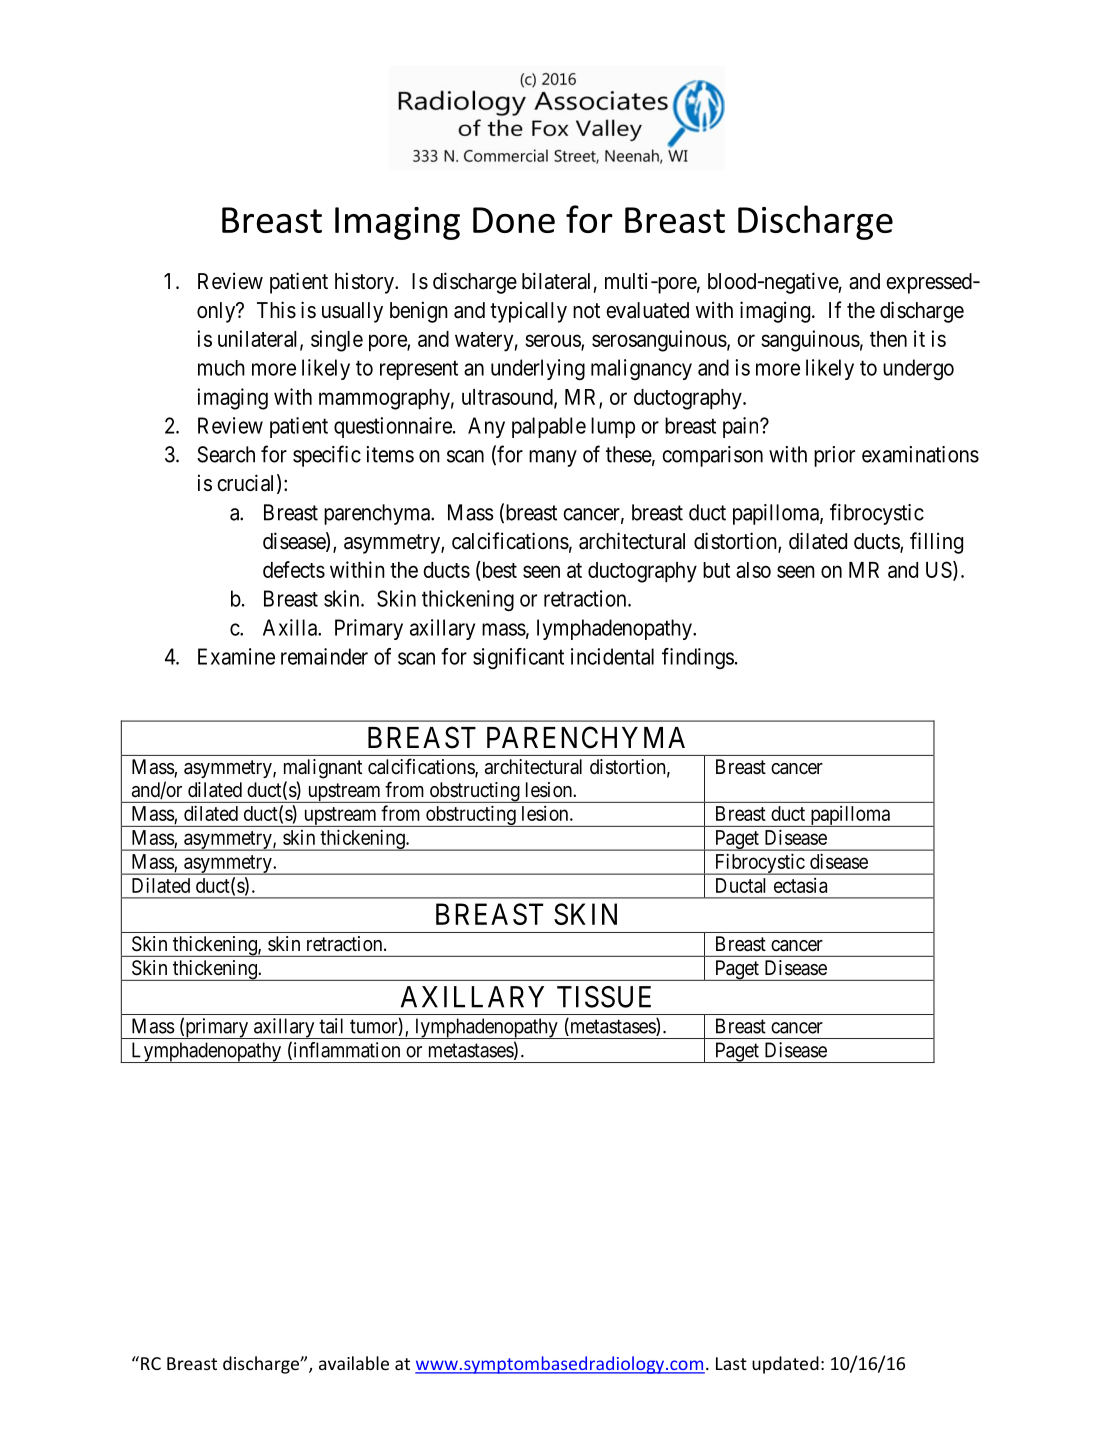 This document has height=1441, width=1114. Describe the element at coordinates (698, 658) in the document. I see `findings` at that location.
